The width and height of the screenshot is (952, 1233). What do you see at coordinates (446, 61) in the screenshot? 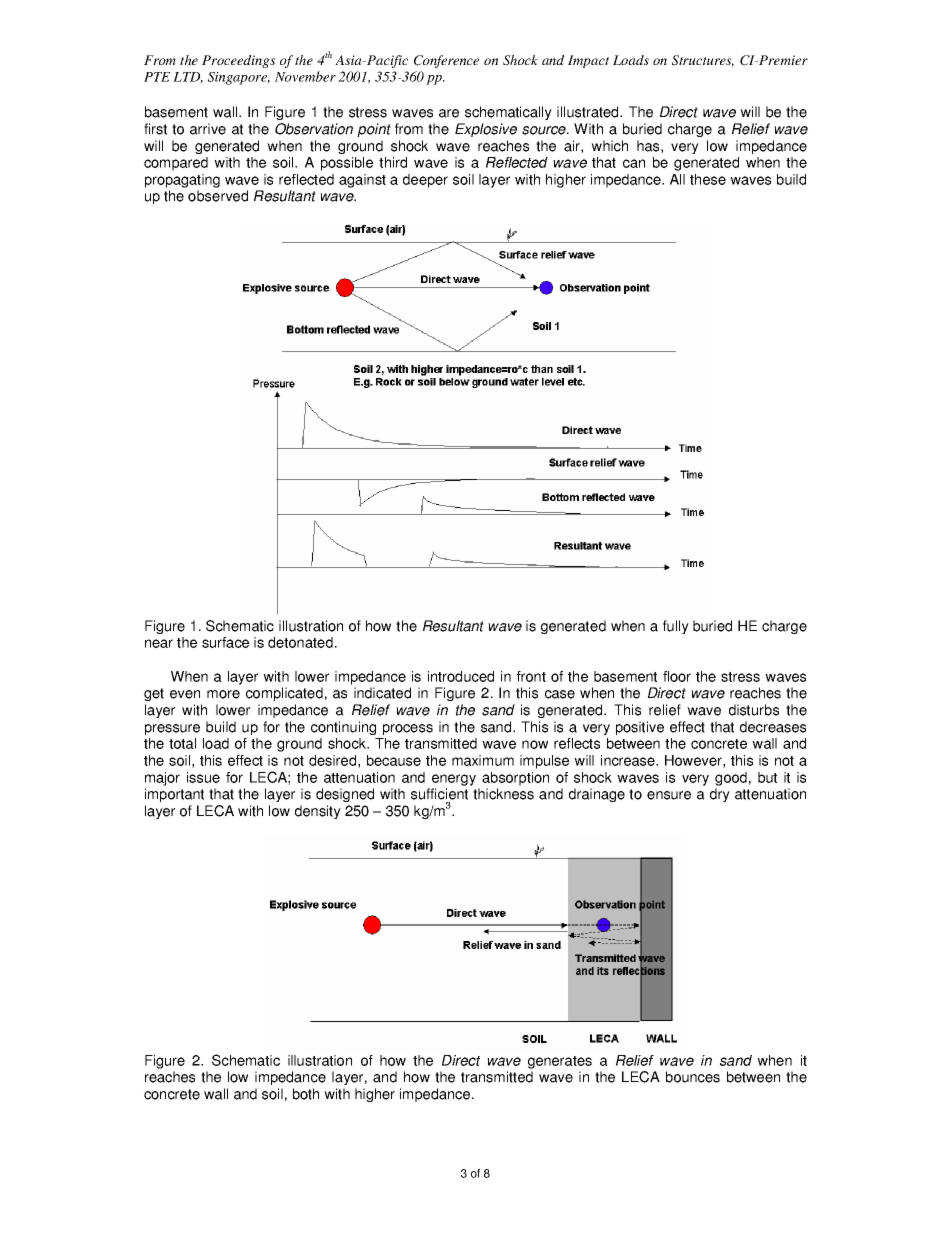
I see `Conference` at bounding box center [446, 61].
